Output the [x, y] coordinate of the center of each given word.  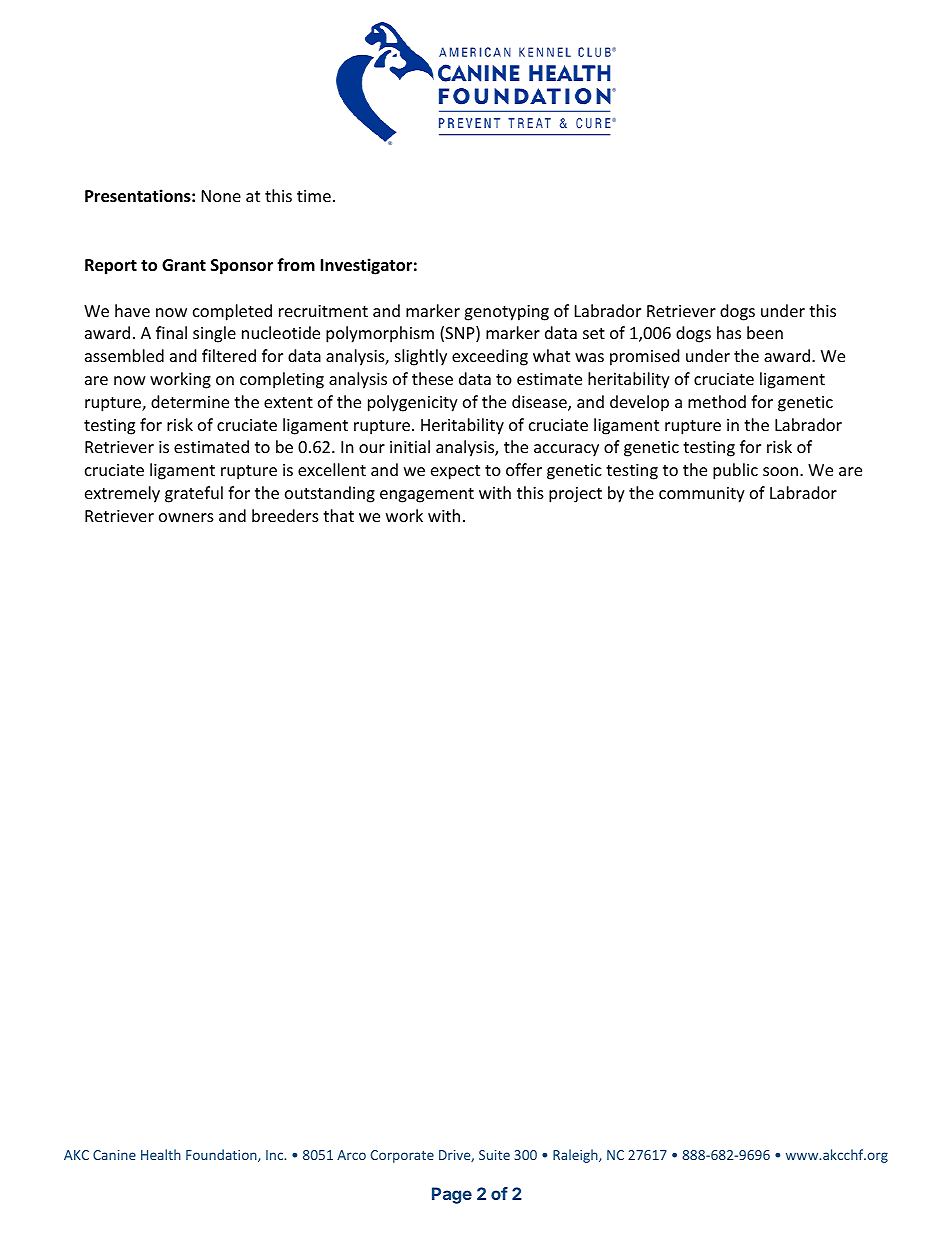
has [729, 332]
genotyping [506, 313]
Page [452, 1195]
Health [161, 1154]
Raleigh [576, 1156]
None [221, 196]
